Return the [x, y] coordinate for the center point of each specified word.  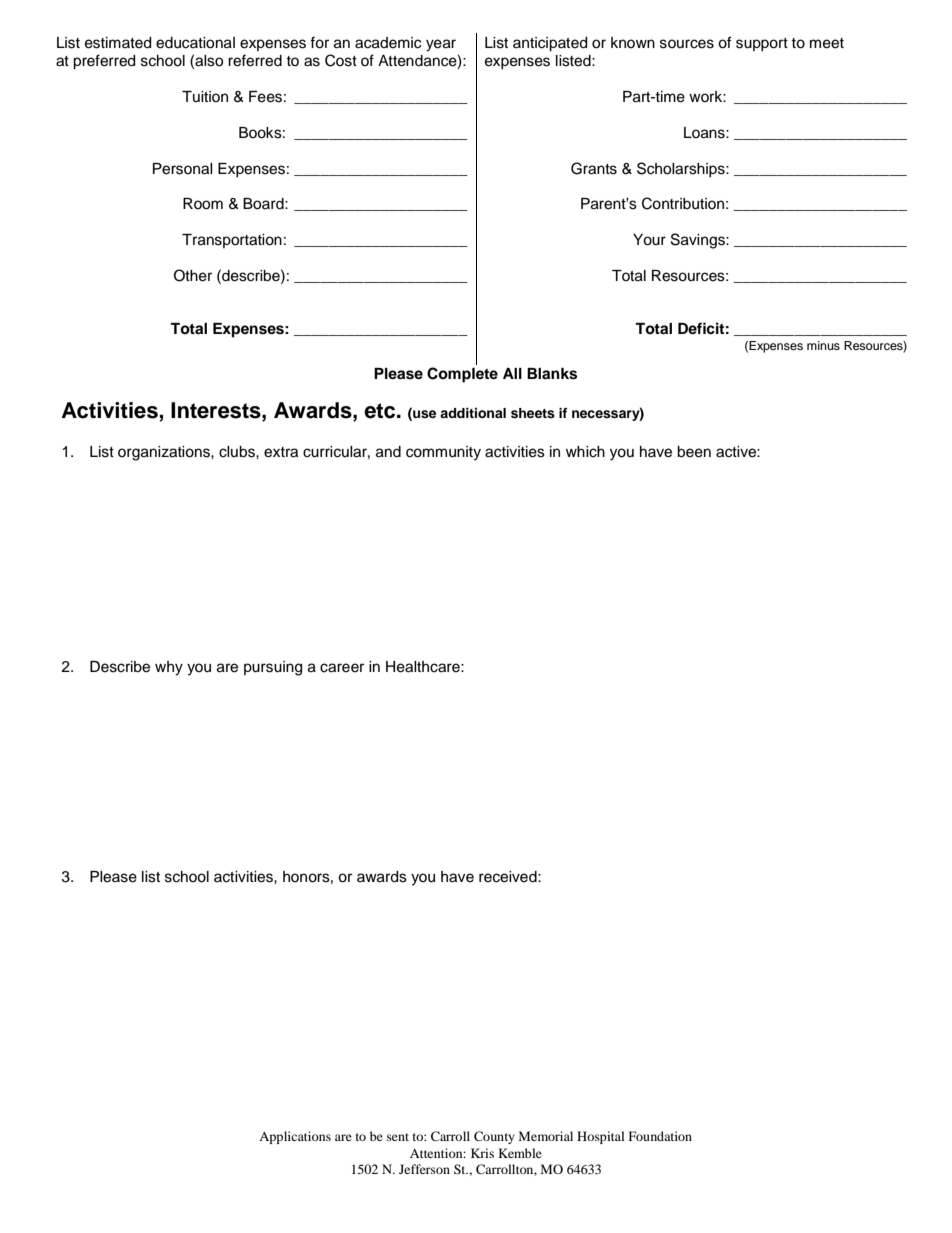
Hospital [601, 1137]
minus [823, 345]
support [762, 44]
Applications [295, 1137]
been [694, 452]
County [494, 1137]
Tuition [205, 96]
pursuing [273, 668]
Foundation [660, 1136]
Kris [482, 1153]
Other [193, 275]
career [342, 668]
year [441, 45]
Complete [462, 375]
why [169, 668]
